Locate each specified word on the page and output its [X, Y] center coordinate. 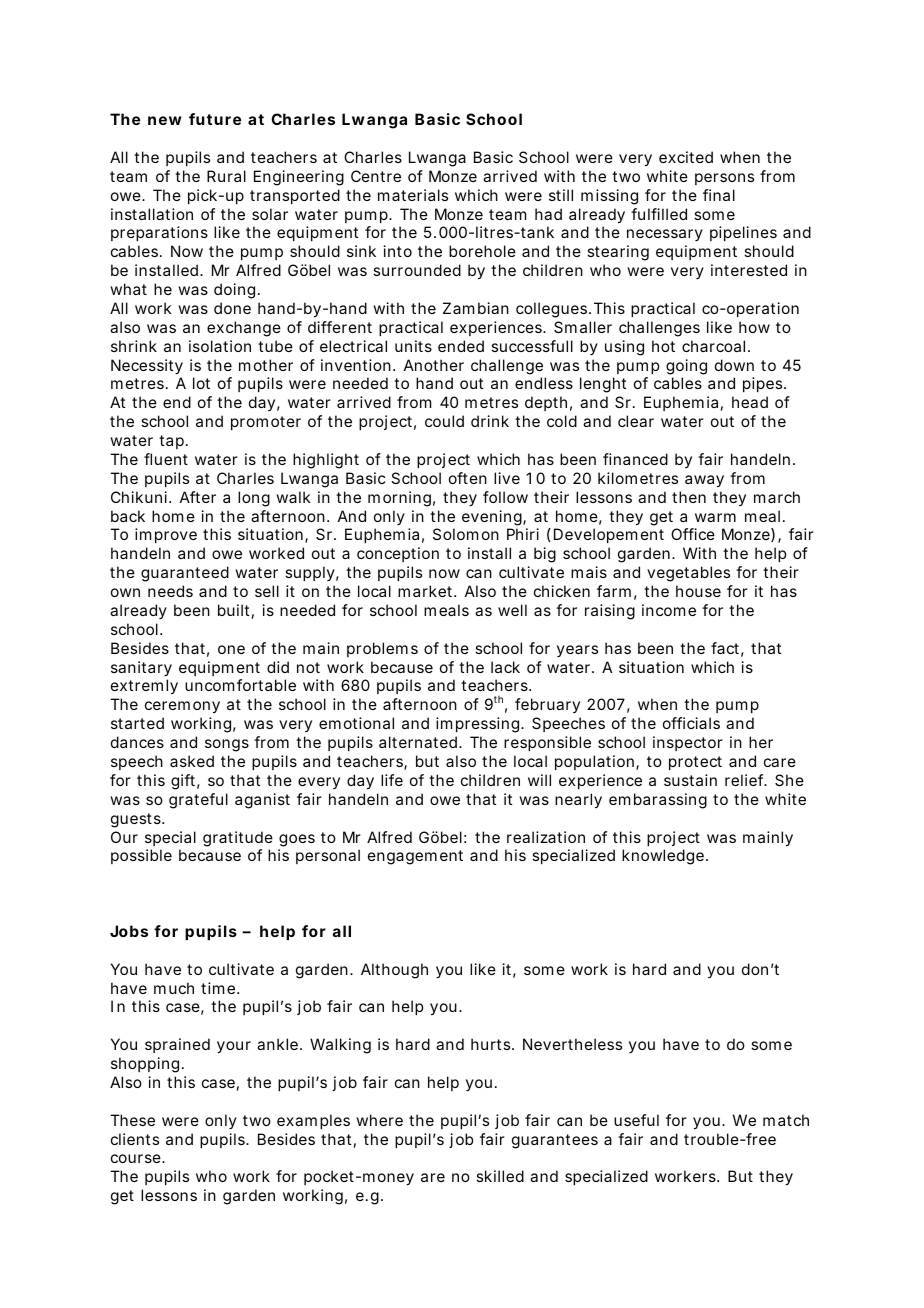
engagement [415, 857]
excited [686, 157]
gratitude [238, 839]
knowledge [663, 857]
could [444, 421]
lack [505, 667]
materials [413, 195]
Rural [226, 176]
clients [135, 1139]
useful [636, 1120]
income [669, 610]
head [750, 402]
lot [201, 383]
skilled [500, 1176]
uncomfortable [240, 685]
